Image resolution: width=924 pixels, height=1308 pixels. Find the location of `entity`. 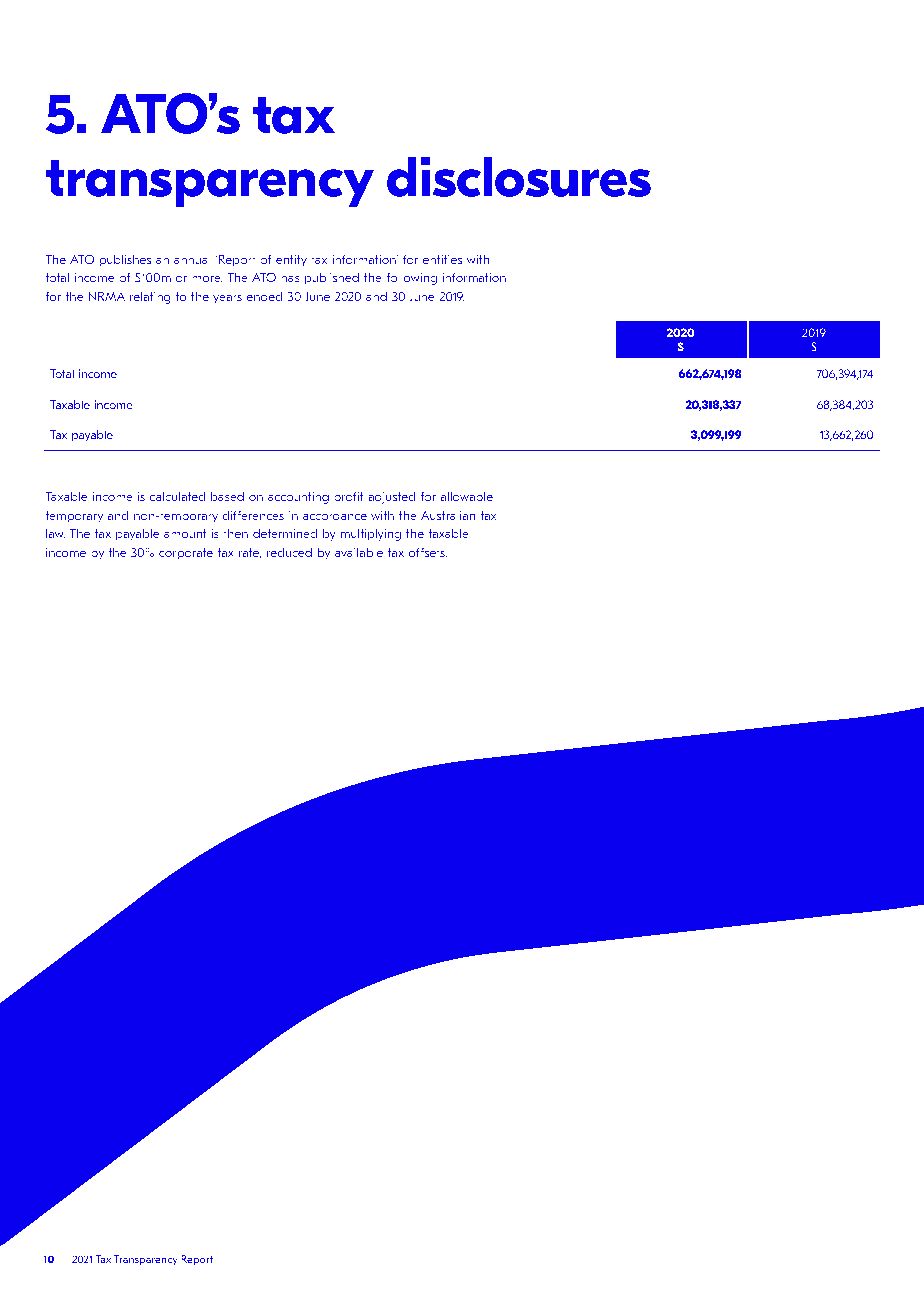

entity is located at coordinates (291, 261).
